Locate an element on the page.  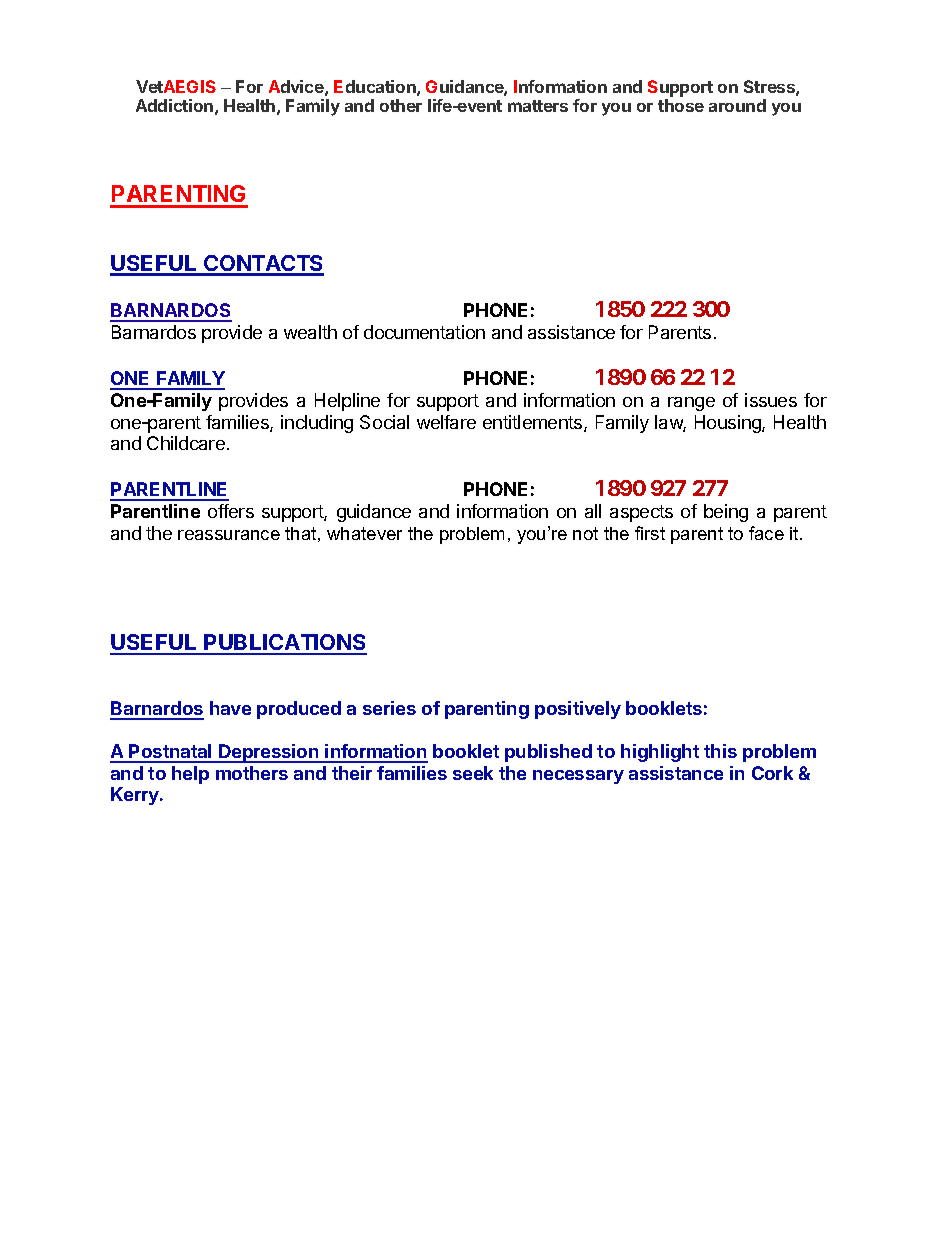
around is located at coordinates (737, 105).
